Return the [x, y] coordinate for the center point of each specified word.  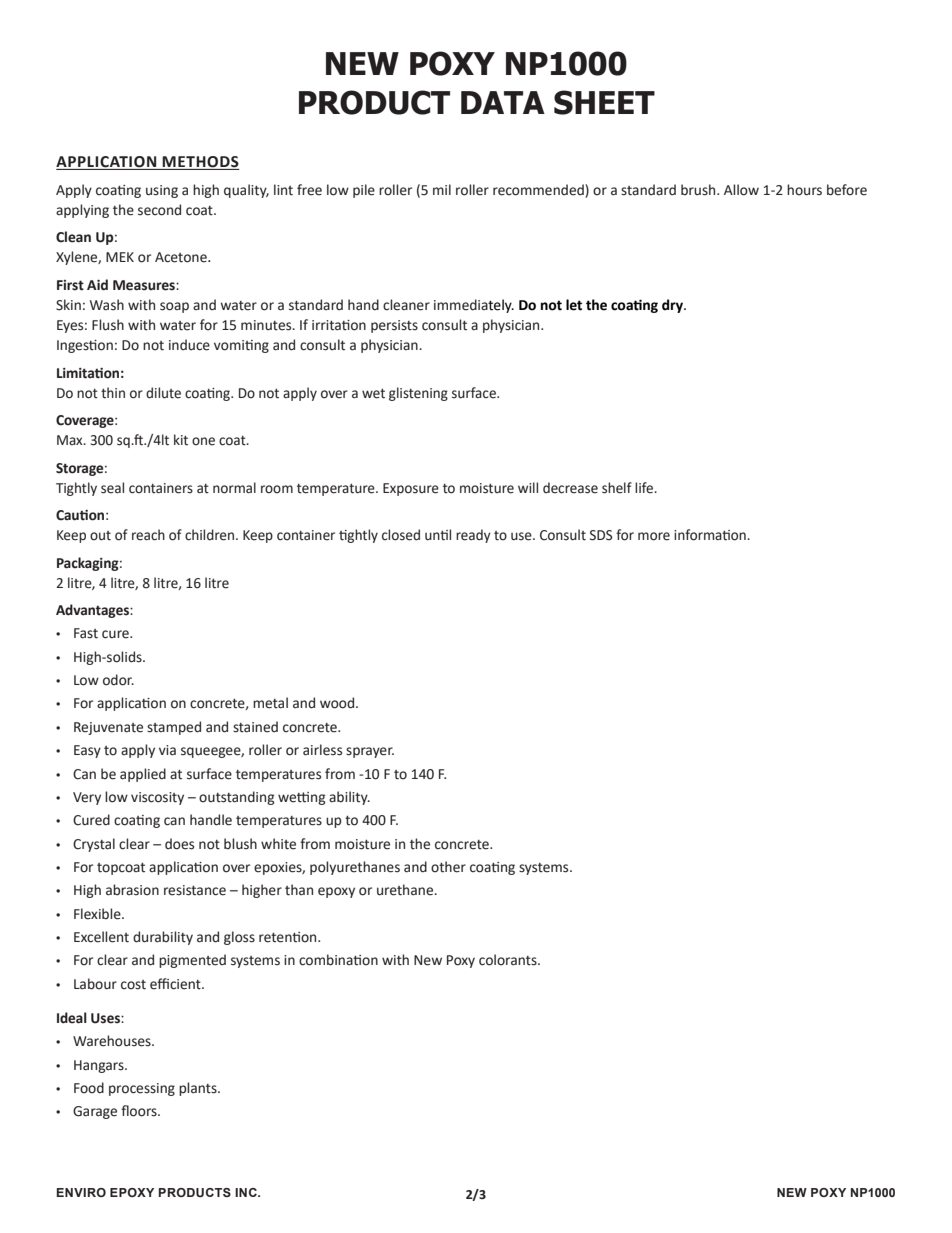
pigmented [192, 961]
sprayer [370, 752]
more [654, 536]
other [448, 867]
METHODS [200, 163]
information [711, 535]
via [167, 750]
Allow [741, 190]
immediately [474, 306]
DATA [503, 102]
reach [148, 535]
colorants [509, 960]
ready [473, 536]
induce [189, 345]
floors [140, 1111]
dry [673, 306]
